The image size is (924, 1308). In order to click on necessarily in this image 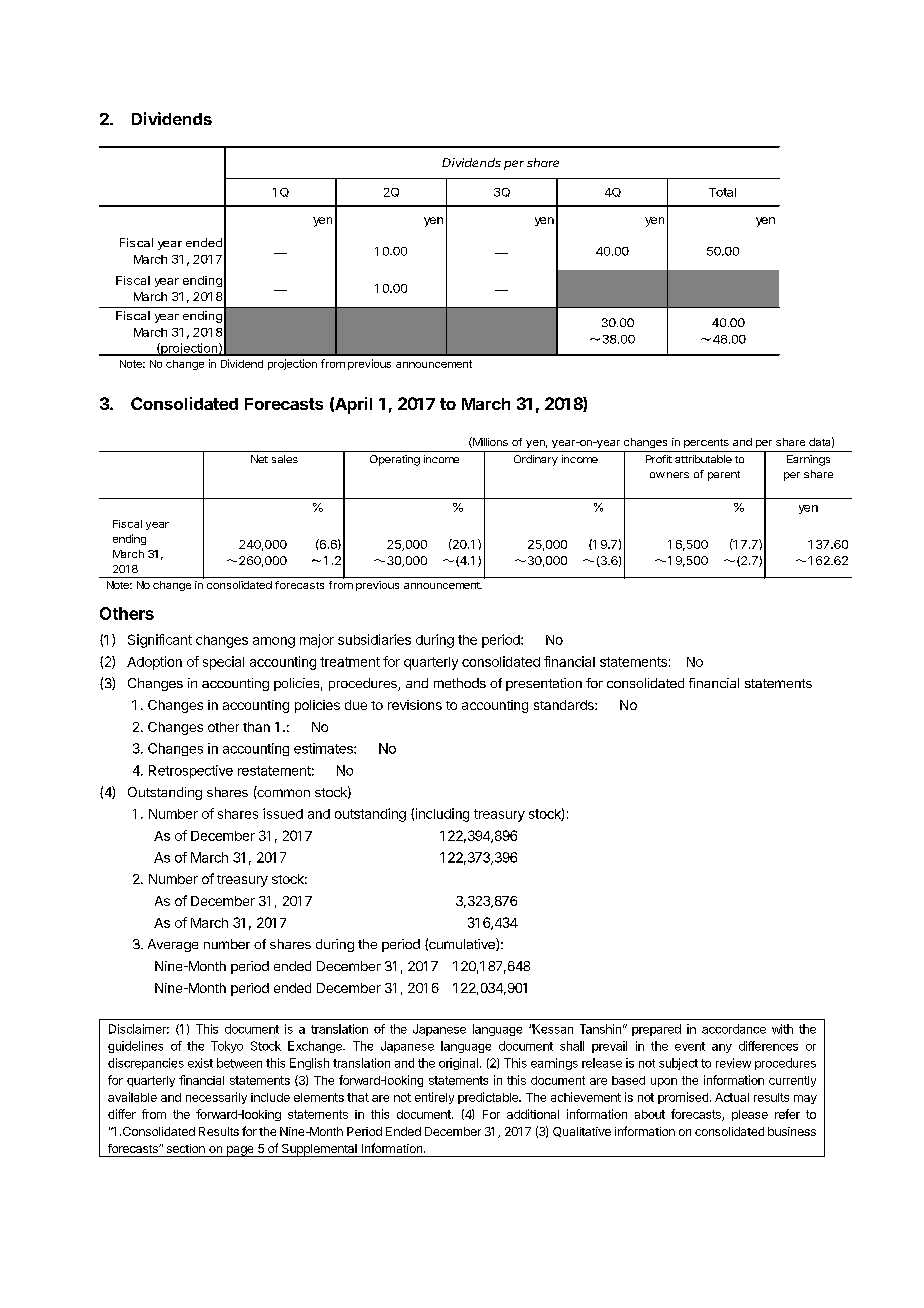, I will do `click(216, 1098)`.
